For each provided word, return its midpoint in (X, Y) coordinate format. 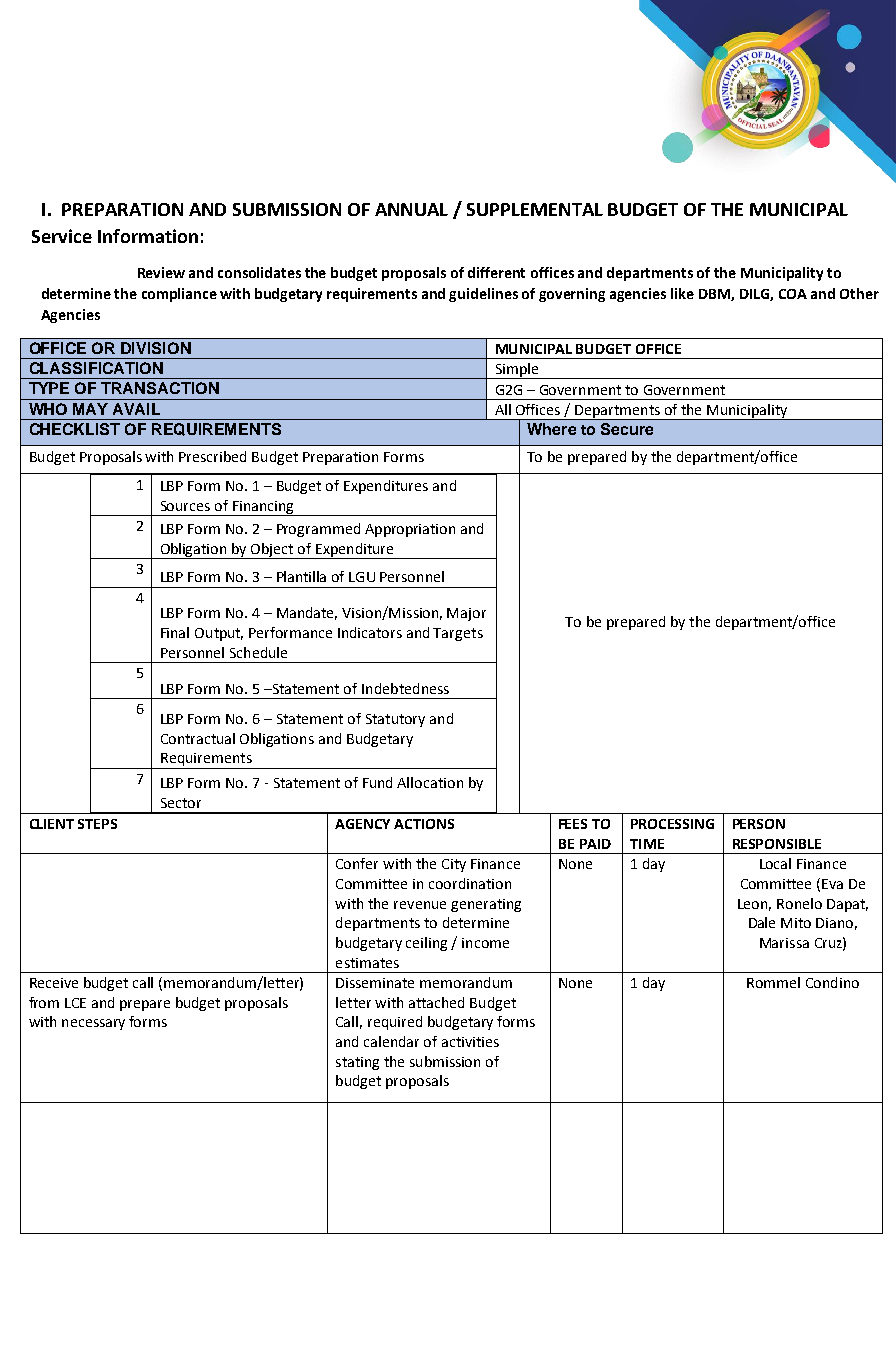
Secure (627, 429)
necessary (93, 1024)
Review (161, 272)
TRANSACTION (160, 388)
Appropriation (410, 530)
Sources (185, 506)
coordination (470, 883)
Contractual (198, 738)
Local (775, 863)
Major (466, 614)
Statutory (395, 720)
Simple (517, 371)
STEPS (97, 824)
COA (793, 294)
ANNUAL (411, 209)
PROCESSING (672, 824)
